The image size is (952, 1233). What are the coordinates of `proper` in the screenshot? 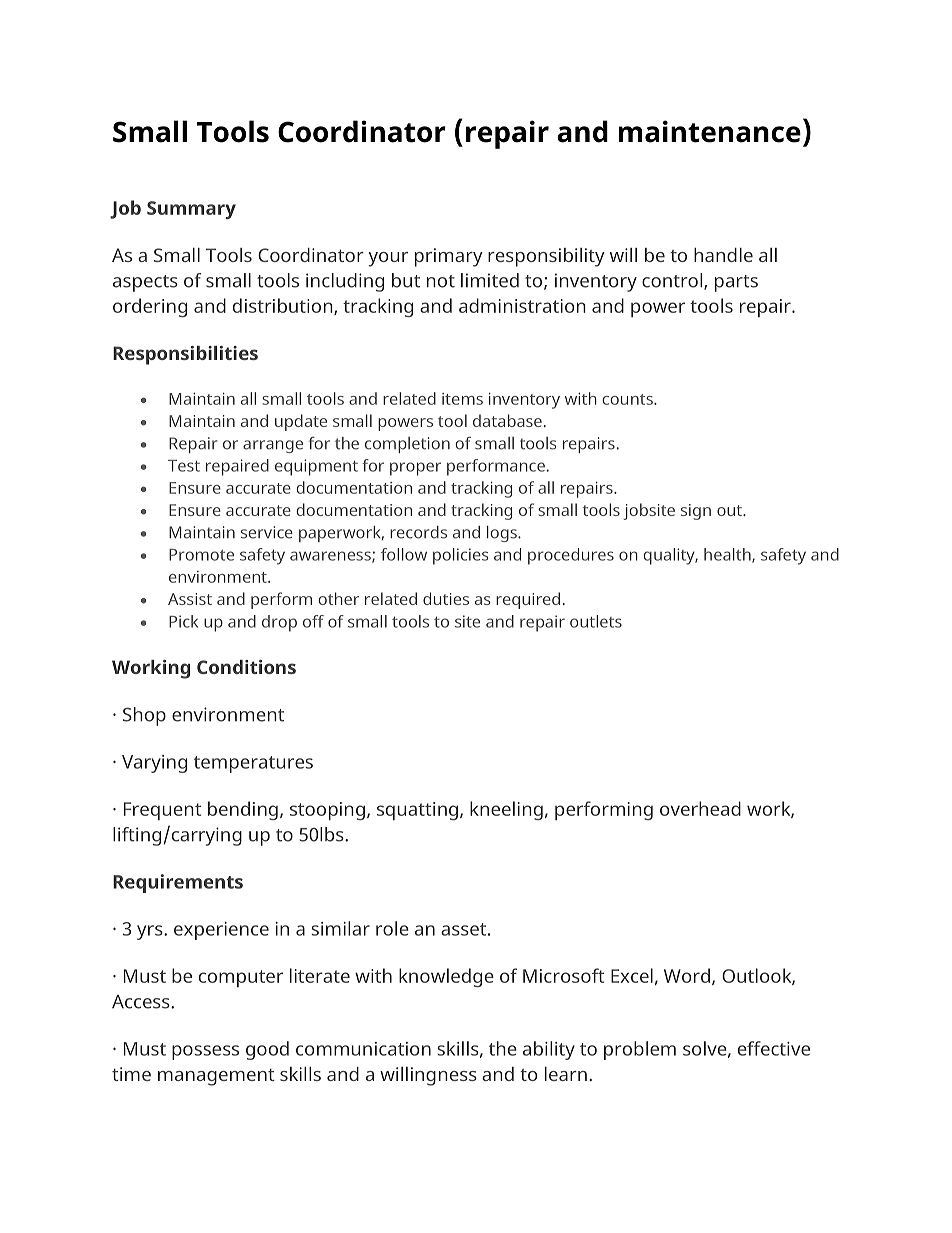 It's located at (415, 469).
